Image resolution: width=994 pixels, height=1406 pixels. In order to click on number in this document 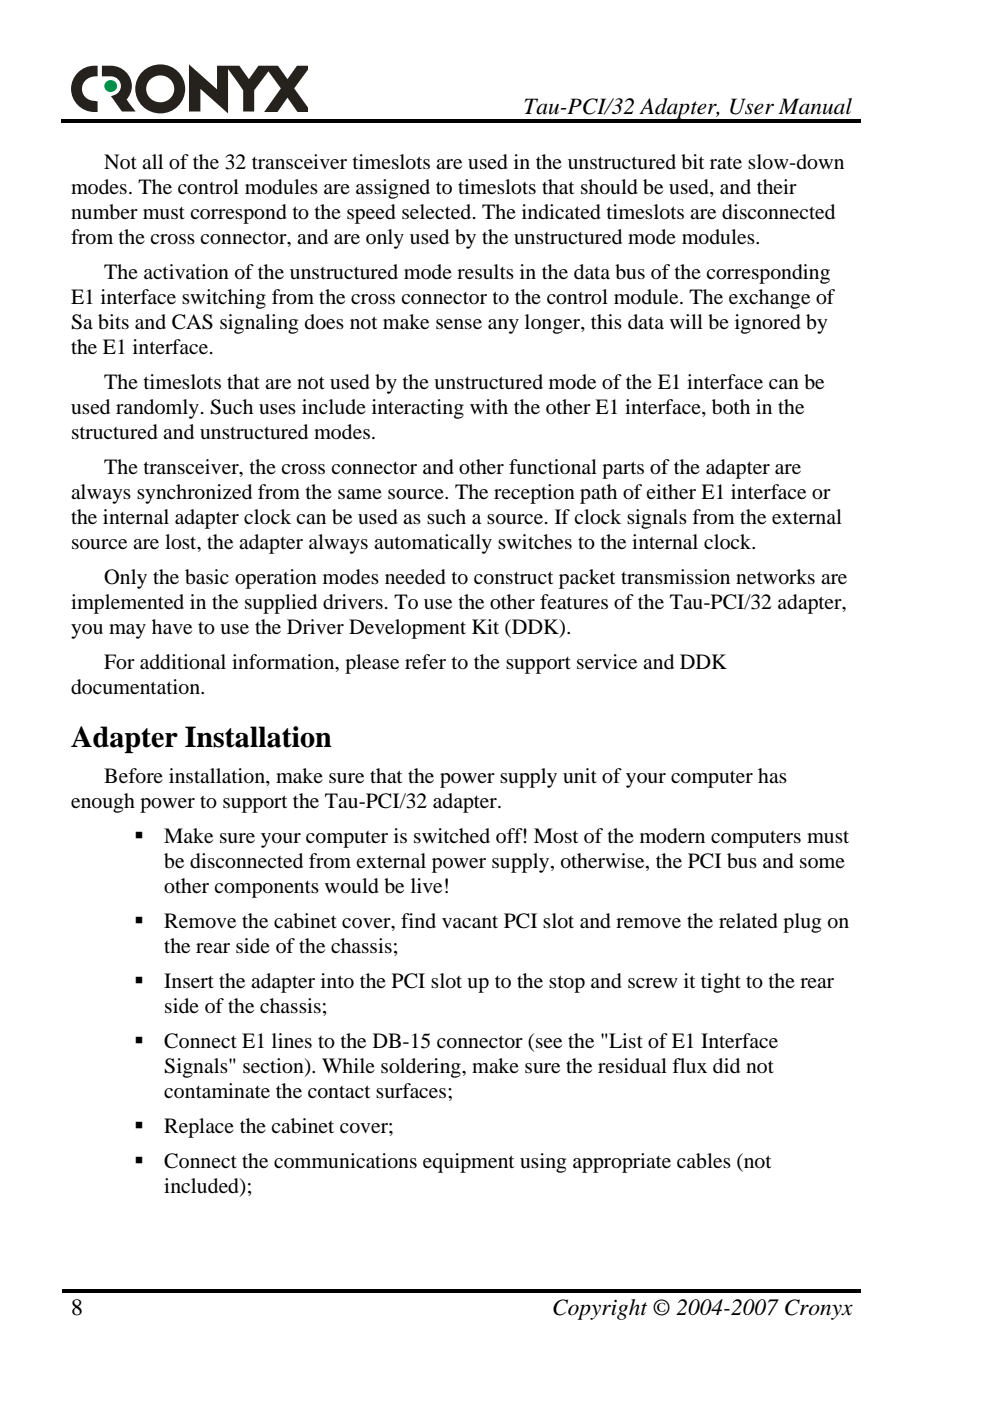, I will do `click(104, 212)`.
